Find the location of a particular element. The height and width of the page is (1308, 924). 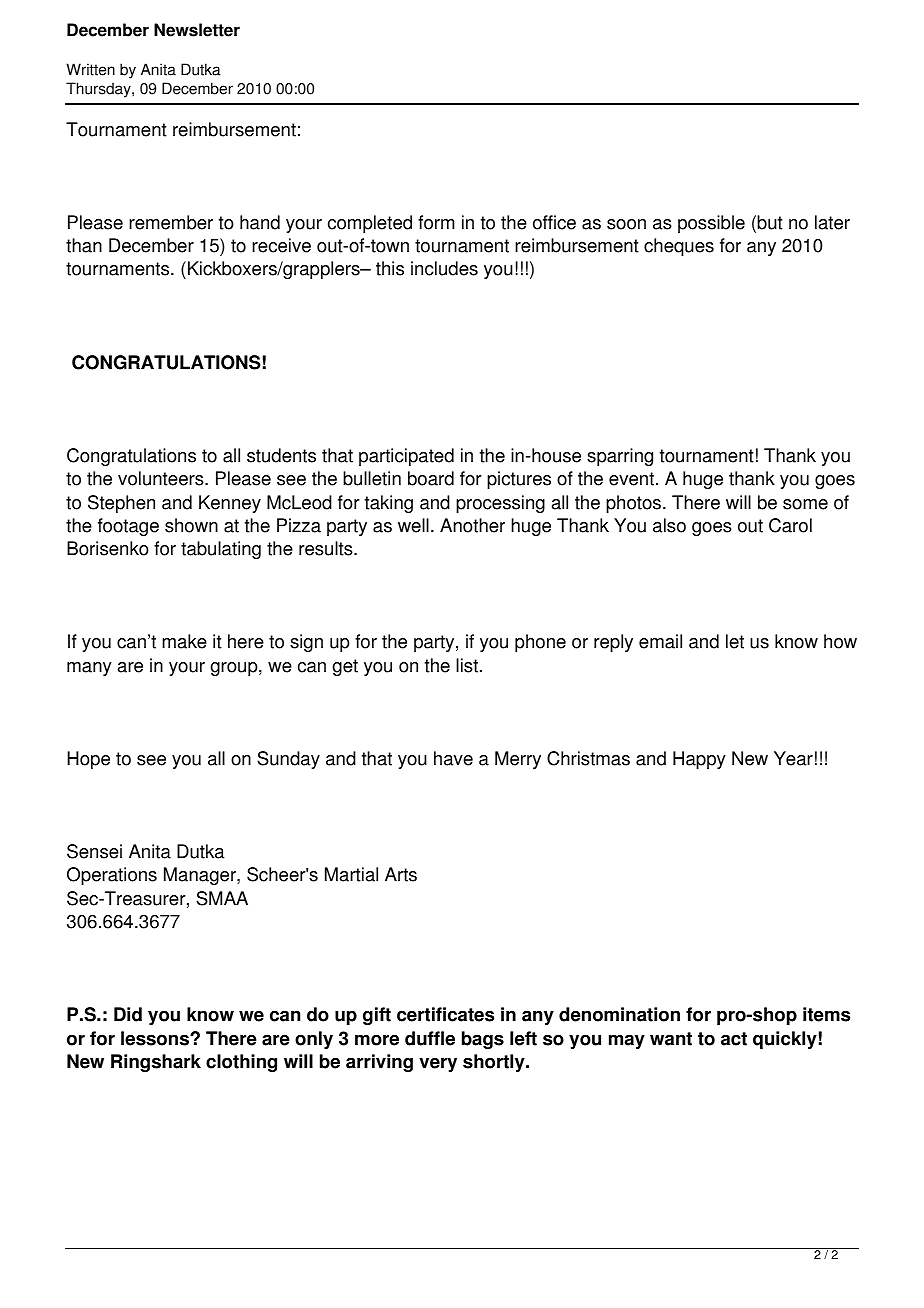

Hope is located at coordinates (88, 760).
